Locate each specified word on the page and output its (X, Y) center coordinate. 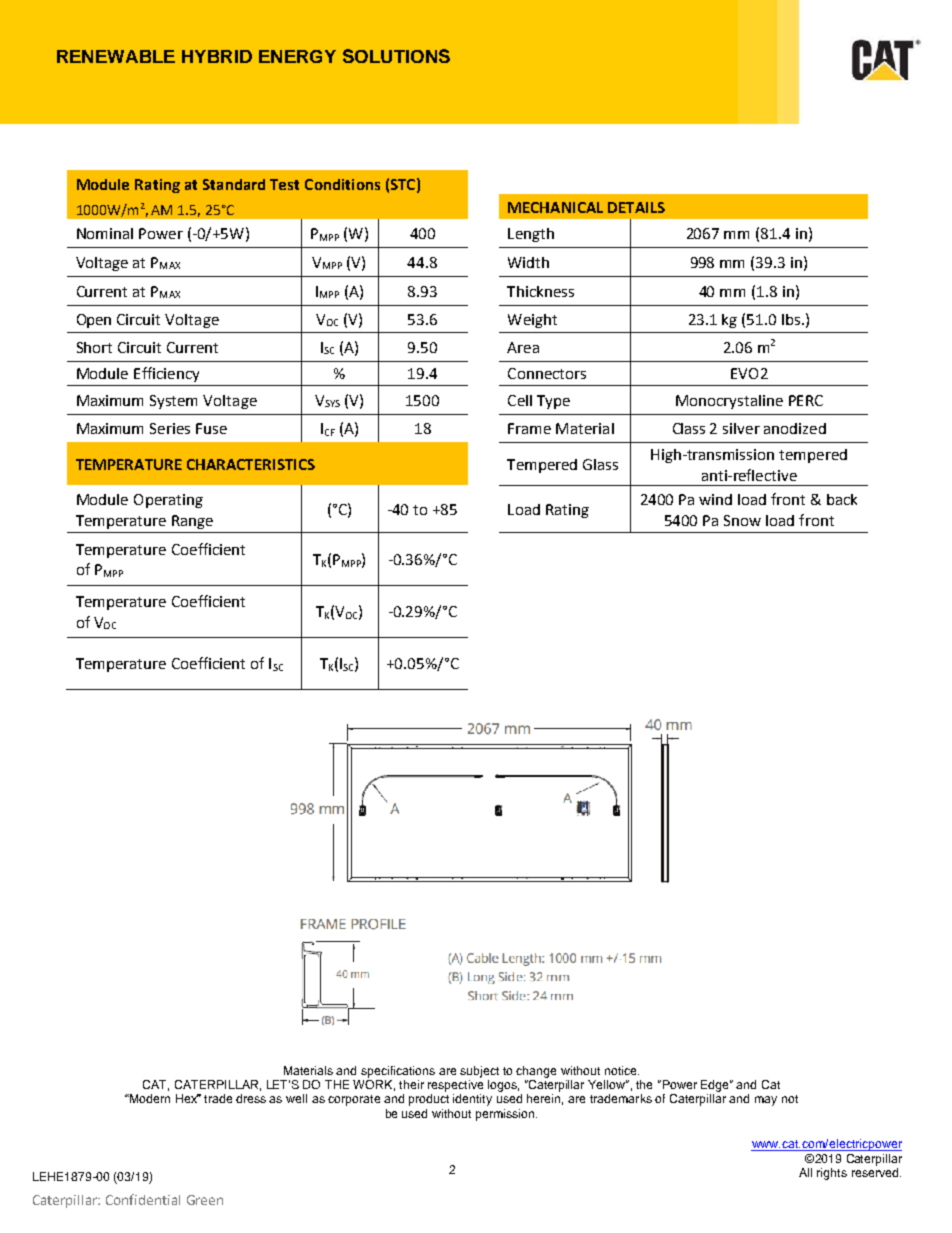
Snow (742, 520)
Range (192, 522)
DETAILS (636, 207)
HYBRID (217, 56)
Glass (600, 464)
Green (205, 1200)
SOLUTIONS (396, 56)
